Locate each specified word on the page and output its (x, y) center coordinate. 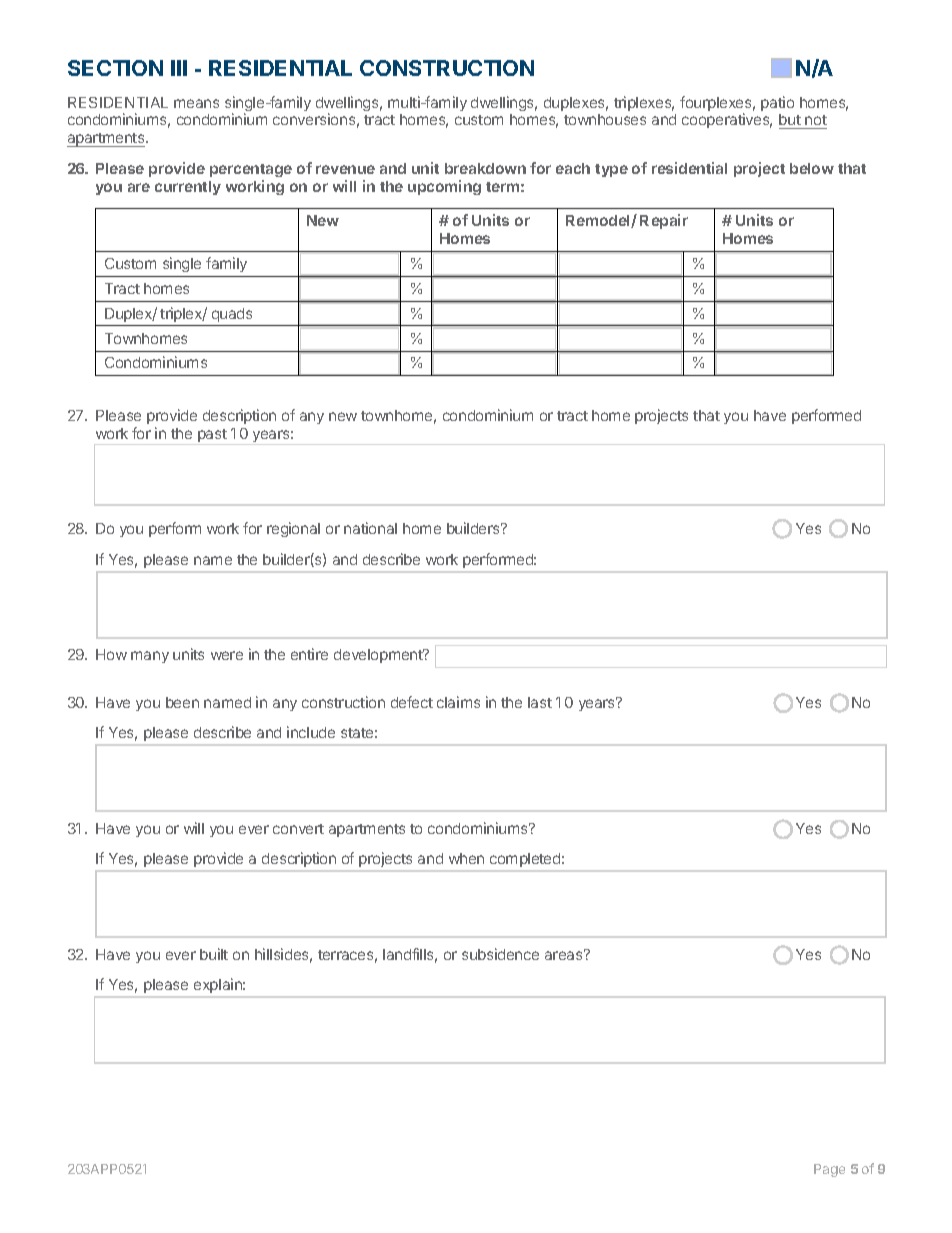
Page (829, 1170)
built (214, 954)
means (196, 103)
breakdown (485, 168)
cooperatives (727, 120)
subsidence (500, 954)
